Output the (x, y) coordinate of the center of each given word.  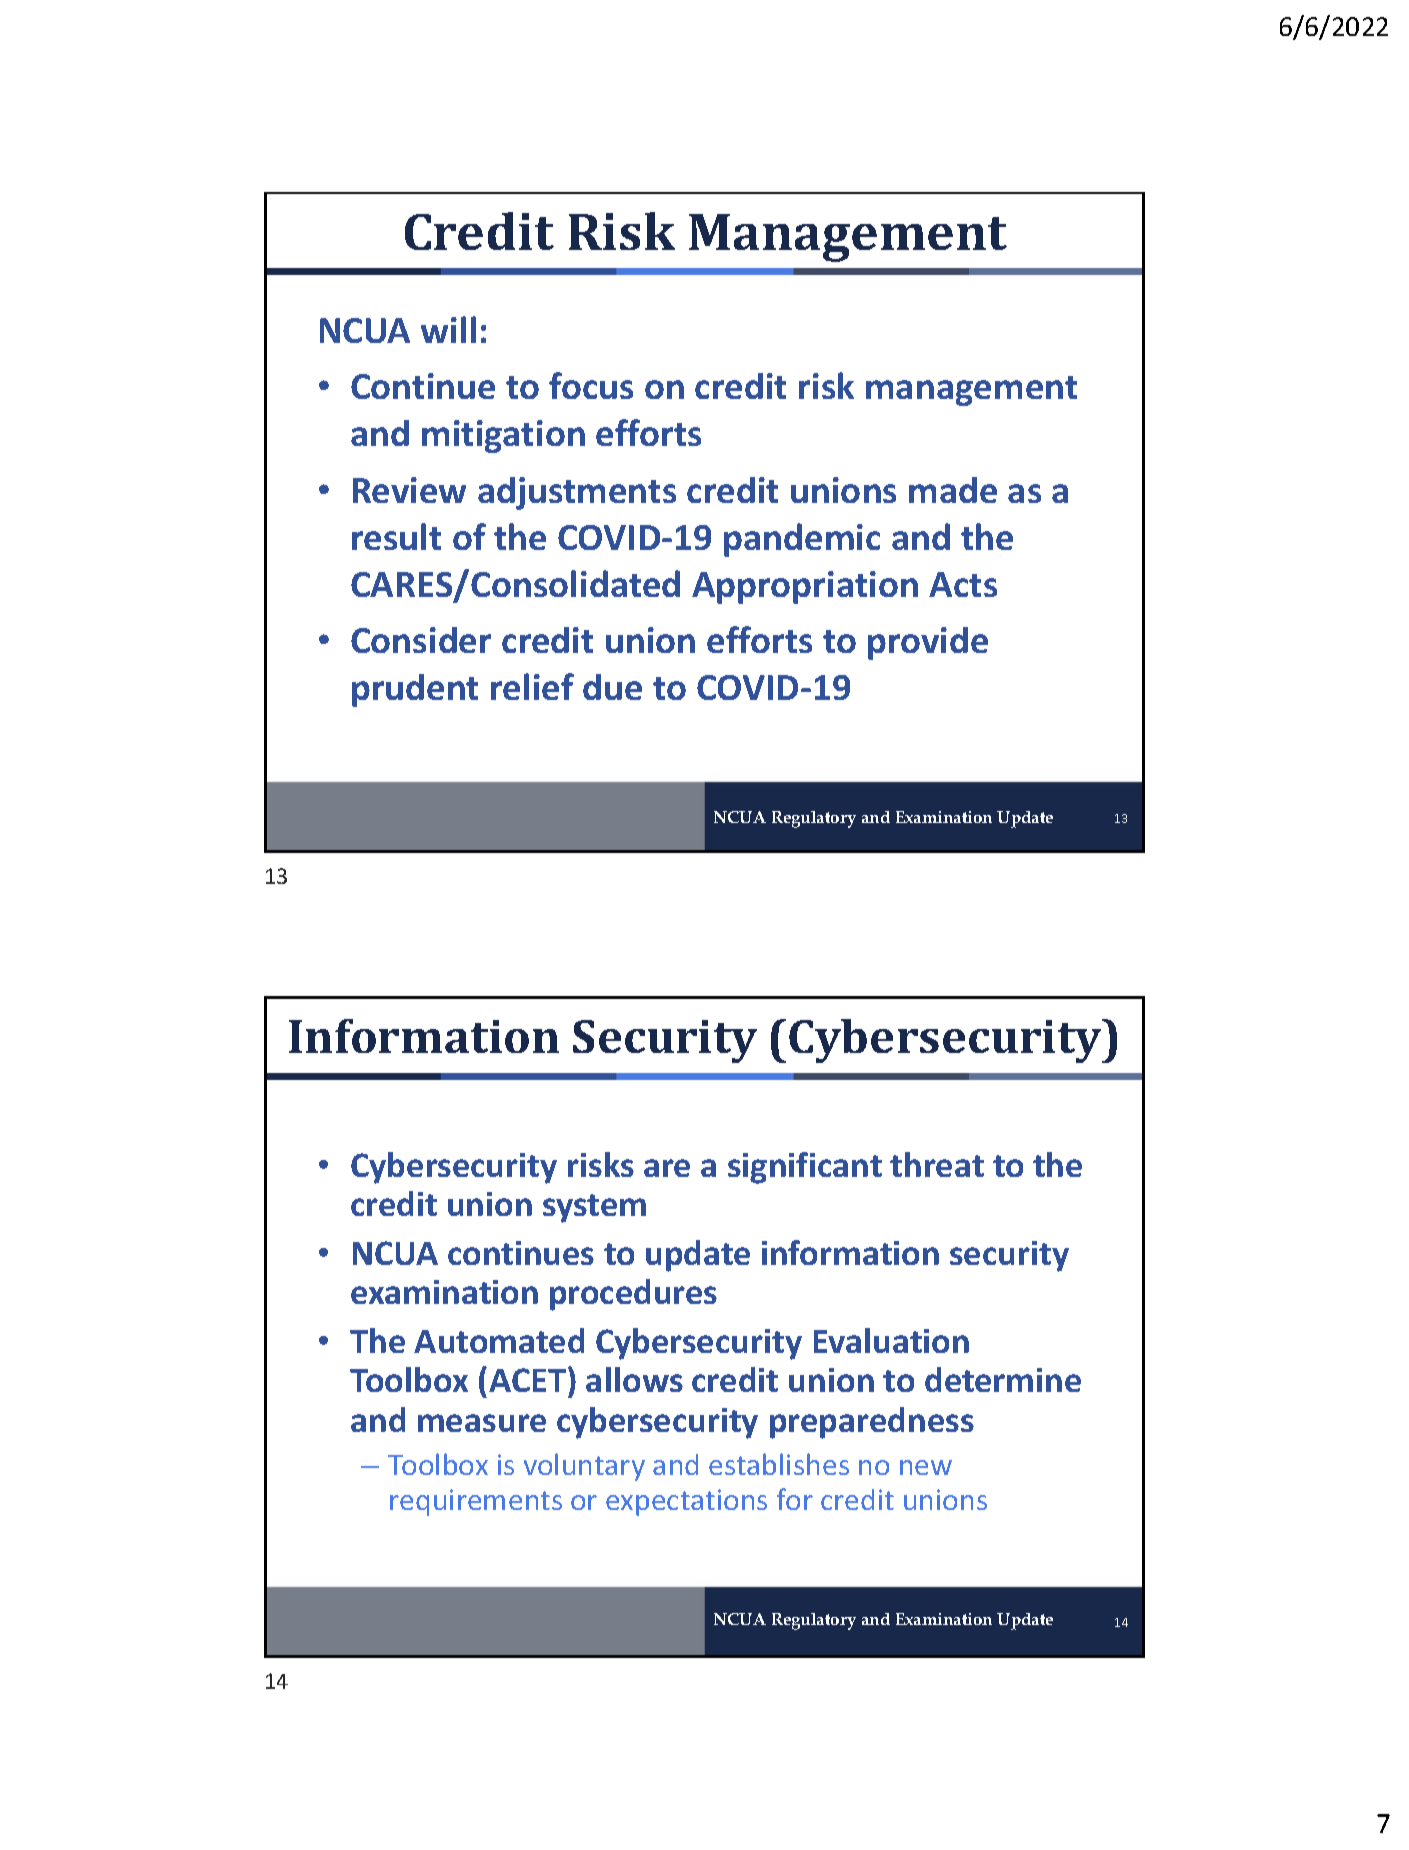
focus (591, 385)
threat (937, 1164)
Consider (421, 640)
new (926, 1467)
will (448, 329)
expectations (686, 1502)
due (612, 687)
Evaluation (891, 1340)
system (594, 1208)
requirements (476, 1502)
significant (805, 1168)
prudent (415, 690)
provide (928, 643)
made (953, 490)
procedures (633, 1295)
